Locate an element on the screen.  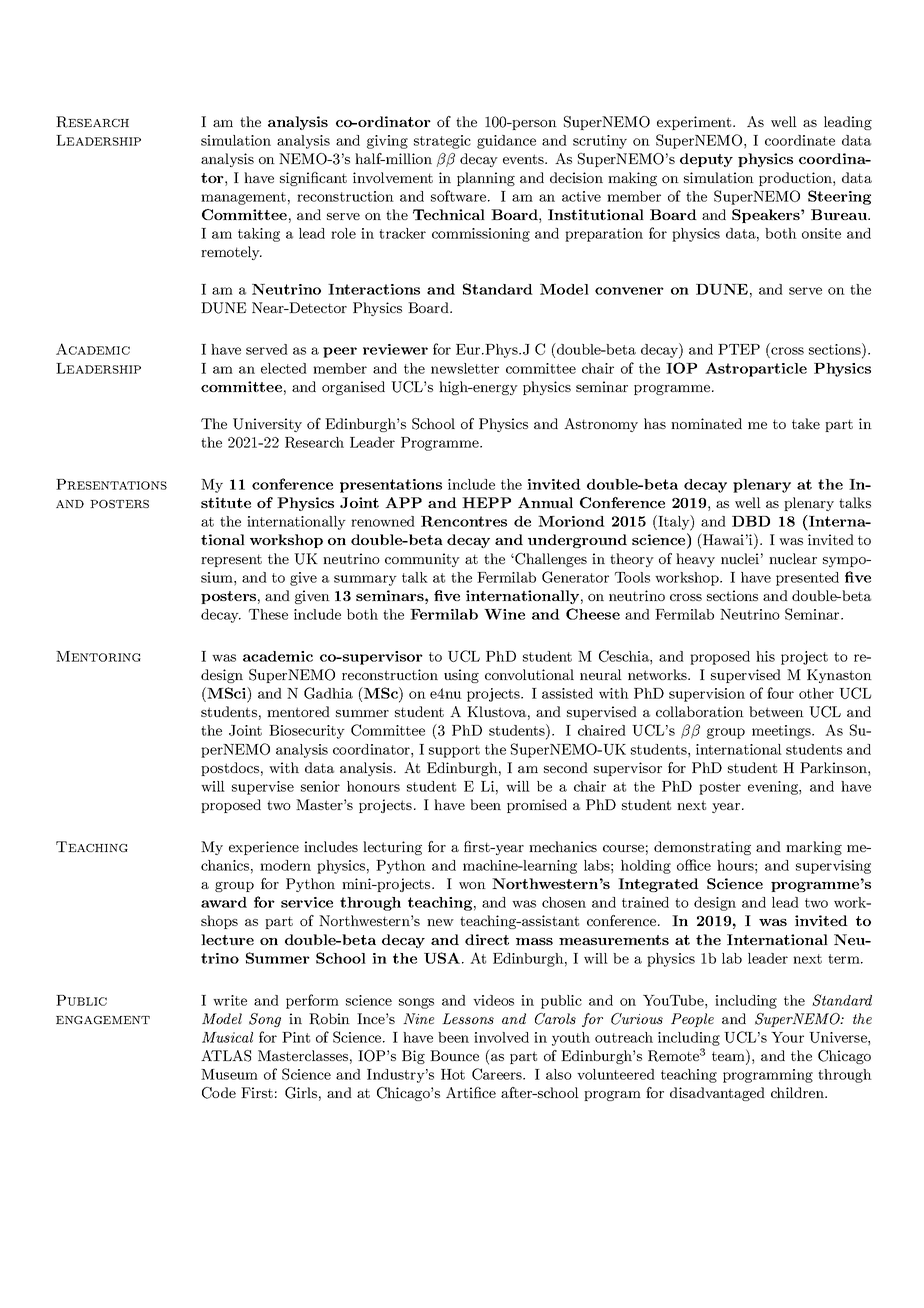
using is located at coordinates (461, 676).
